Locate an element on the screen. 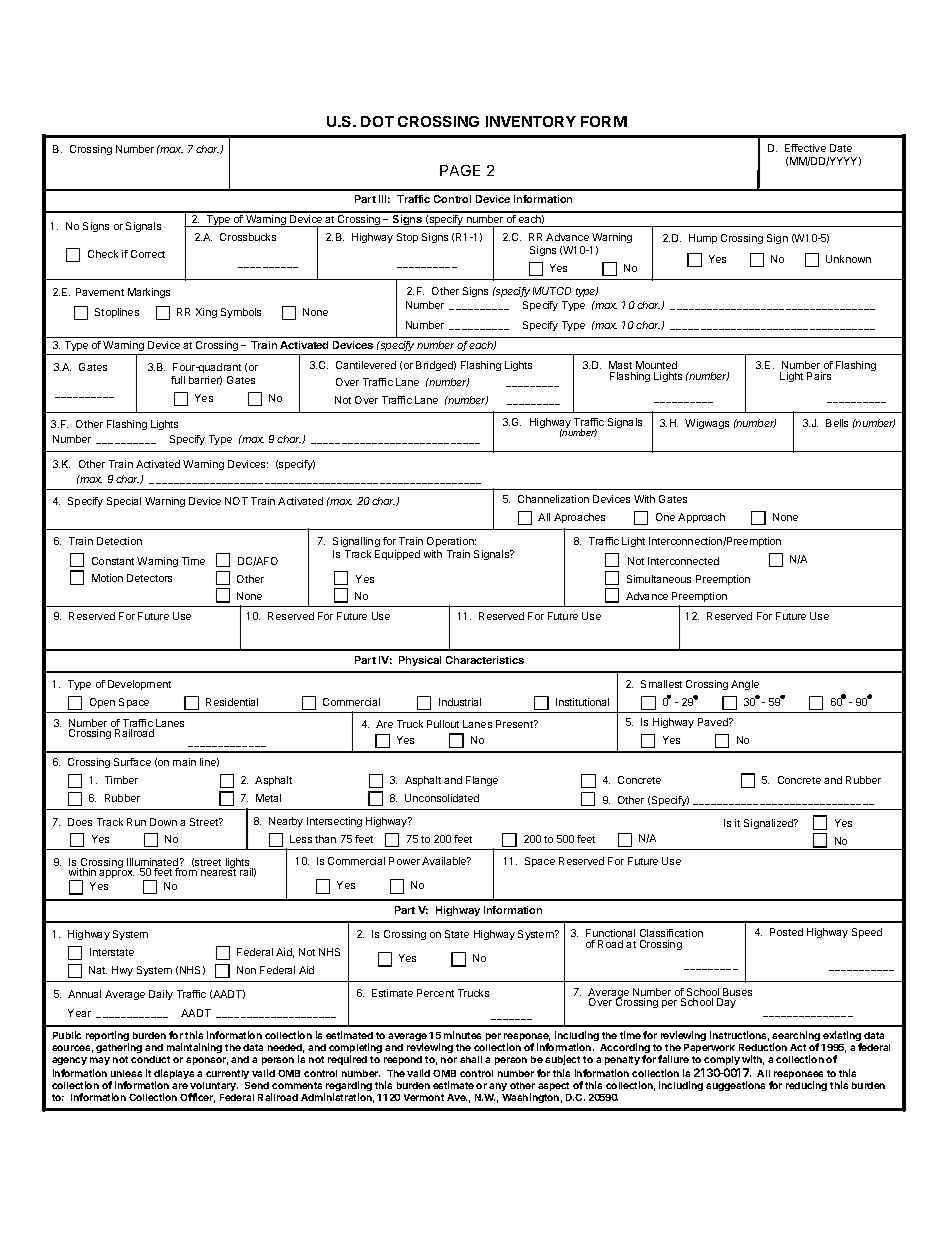  Detectors is located at coordinates (149, 578).
